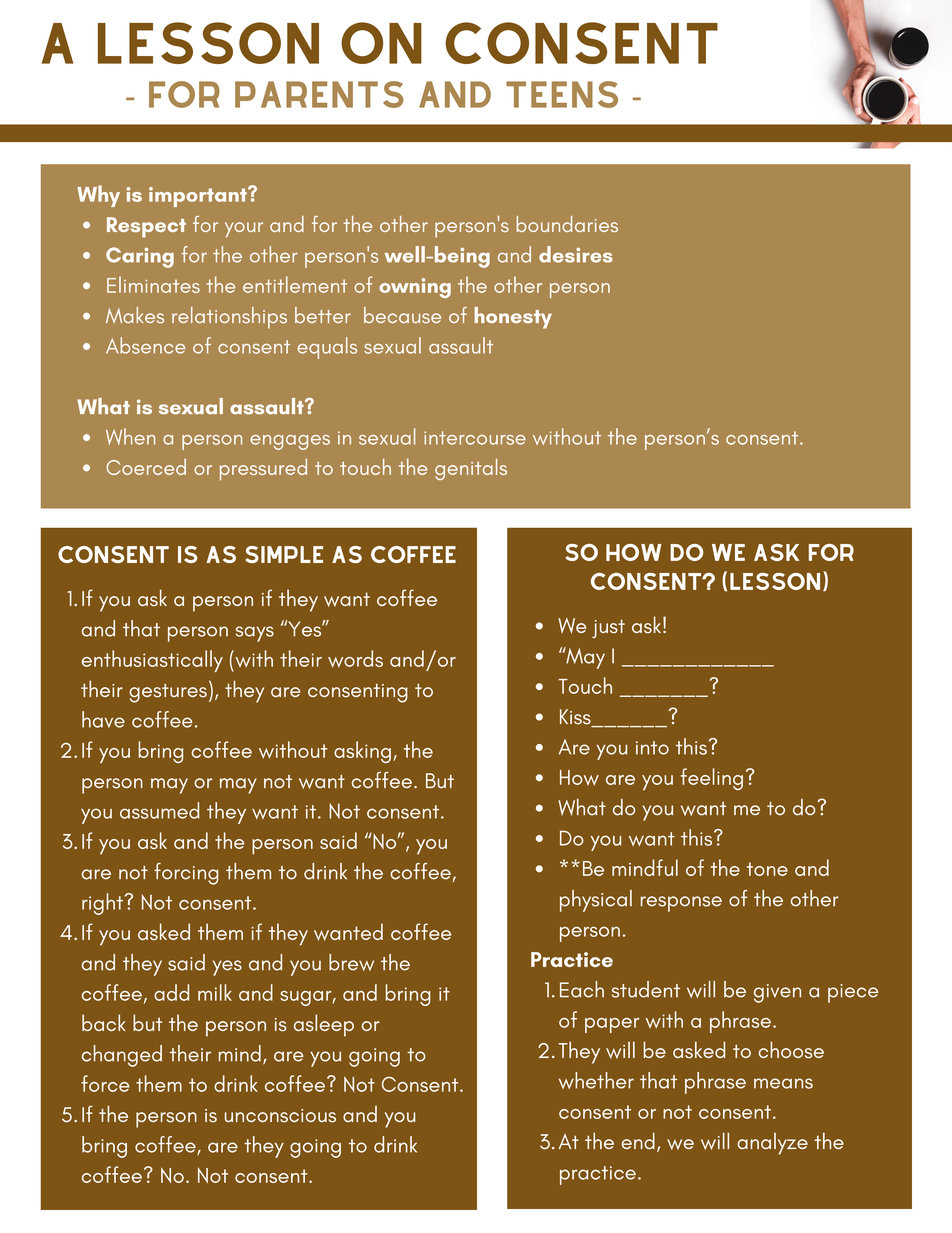  What do you see at coordinates (355, 659) in the screenshot?
I see `words` at bounding box center [355, 659].
